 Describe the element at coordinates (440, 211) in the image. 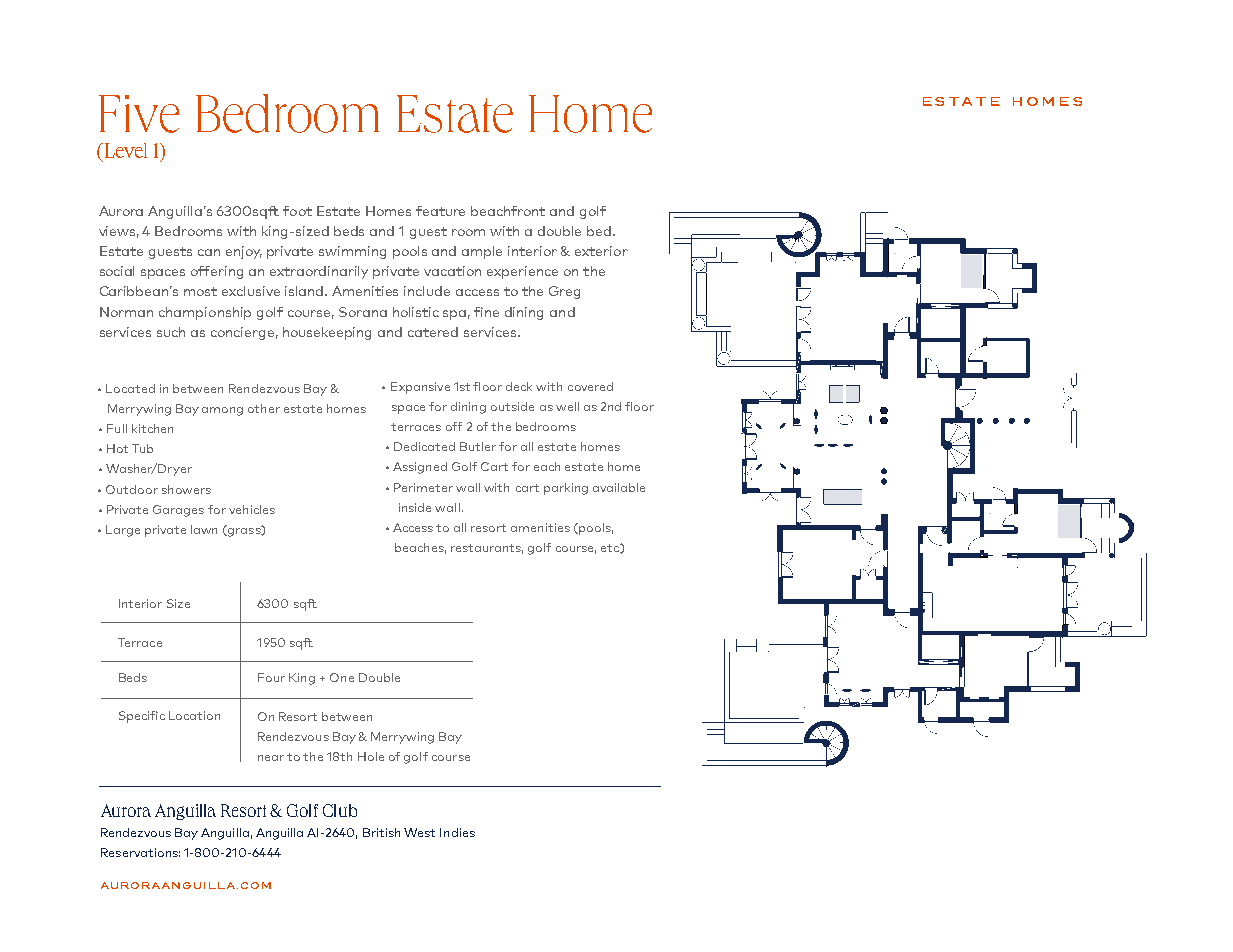

I see `feature` at that location.
